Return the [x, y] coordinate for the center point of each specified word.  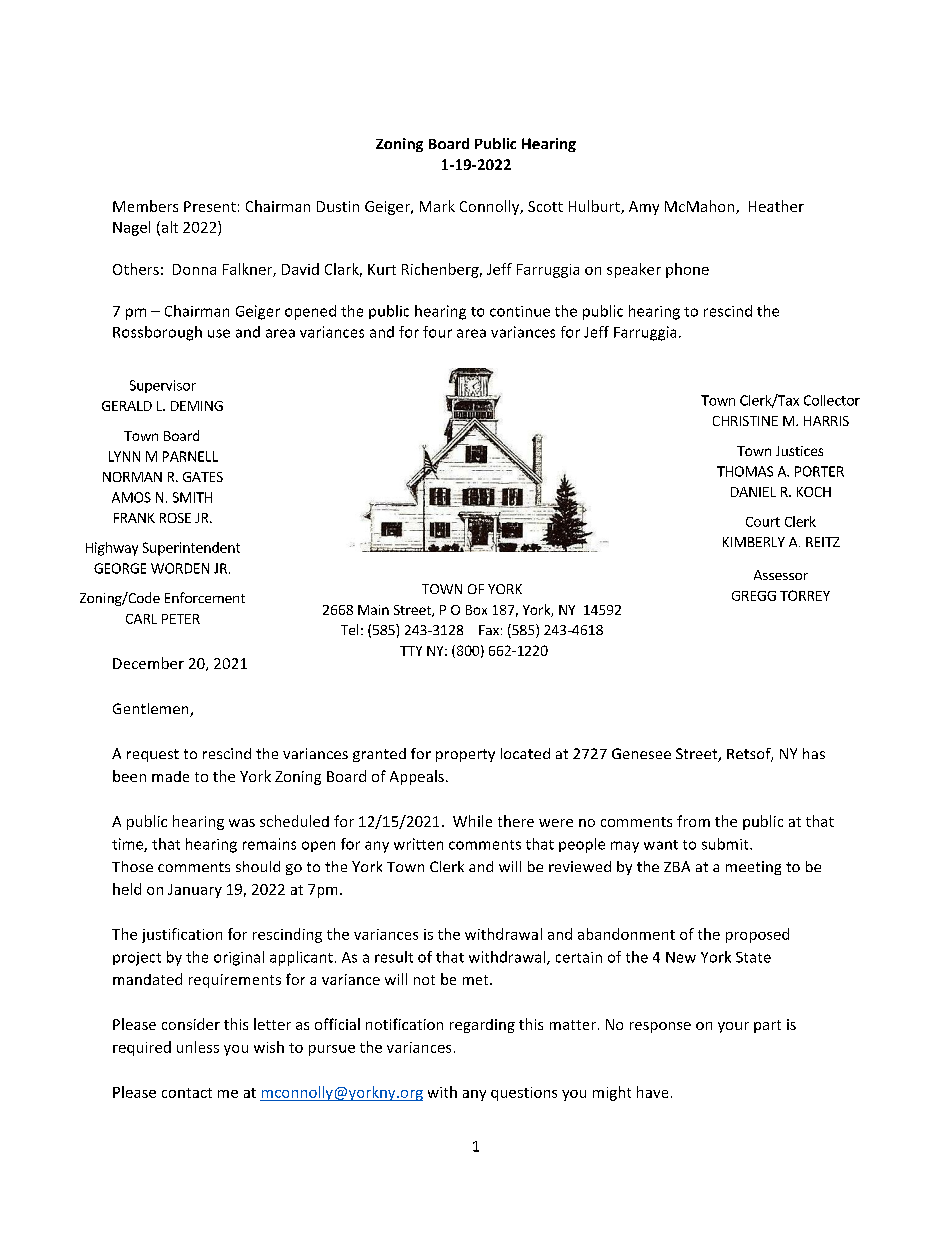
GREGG [754, 596]
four [437, 332]
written [418, 844]
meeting [753, 868]
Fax [489, 630]
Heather [776, 206]
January [195, 891]
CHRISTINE [745, 421]
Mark [437, 206]
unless [198, 1047]
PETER [181, 619]
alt [168, 228]
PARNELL [190, 456]
